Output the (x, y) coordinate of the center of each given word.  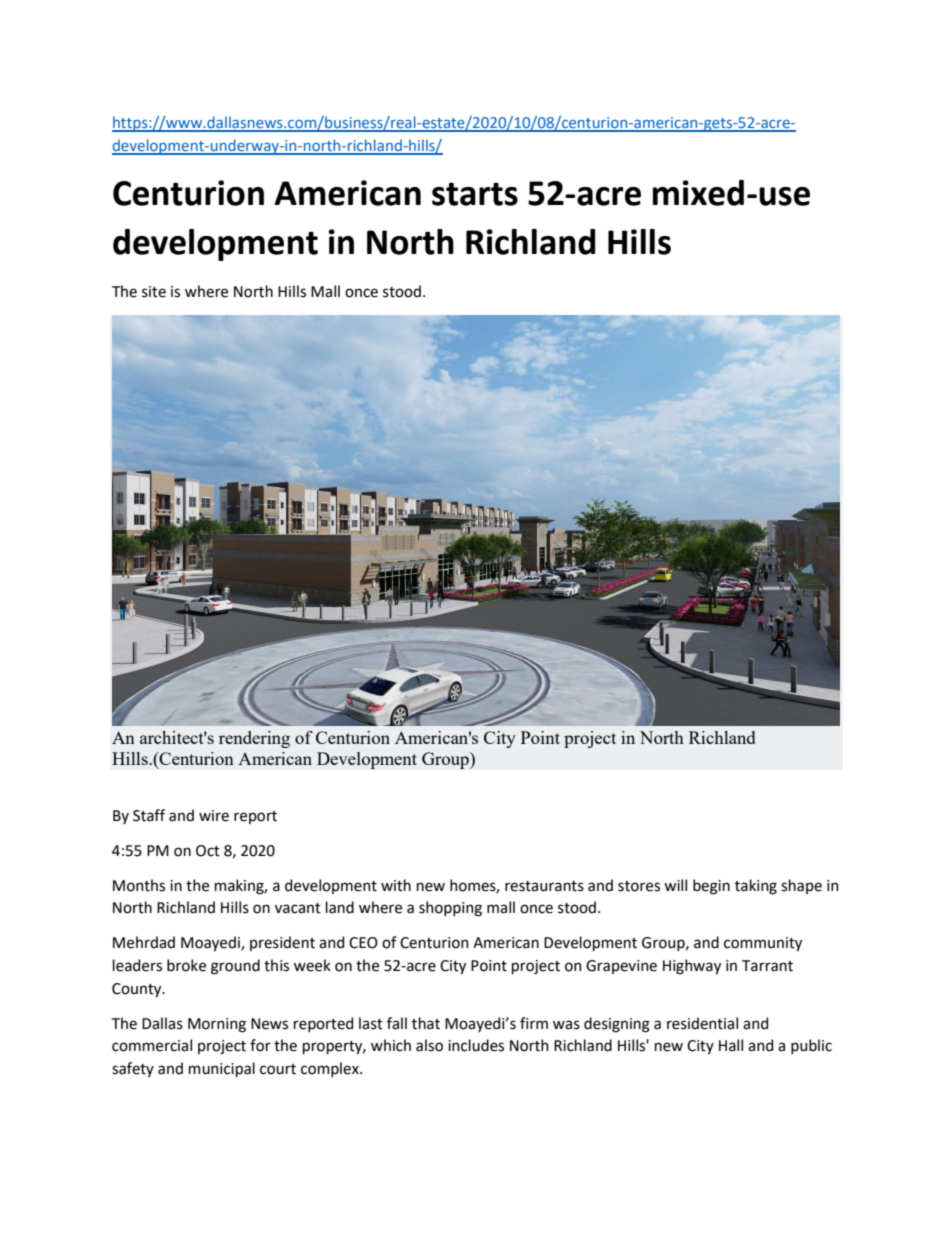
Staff (149, 815)
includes (476, 1045)
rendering (254, 739)
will (675, 885)
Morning (217, 1025)
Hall (731, 1045)
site (154, 292)
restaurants (544, 886)
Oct (208, 851)
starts (475, 194)
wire (214, 816)
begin (711, 887)
